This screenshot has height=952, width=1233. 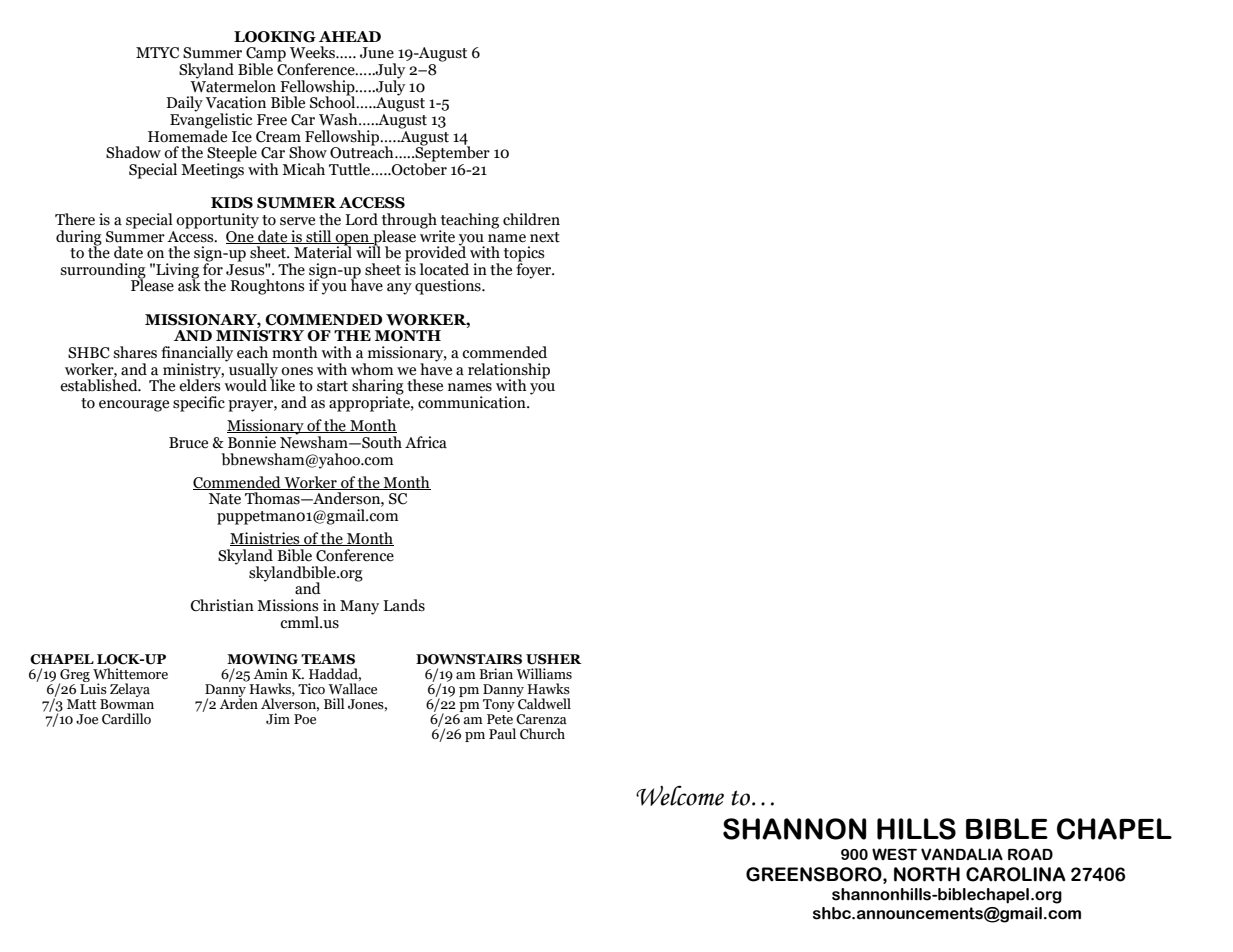 What do you see at coordinates (894, 854) in the screenshot?
I see `WEST` at bounding box center [894, 854].
